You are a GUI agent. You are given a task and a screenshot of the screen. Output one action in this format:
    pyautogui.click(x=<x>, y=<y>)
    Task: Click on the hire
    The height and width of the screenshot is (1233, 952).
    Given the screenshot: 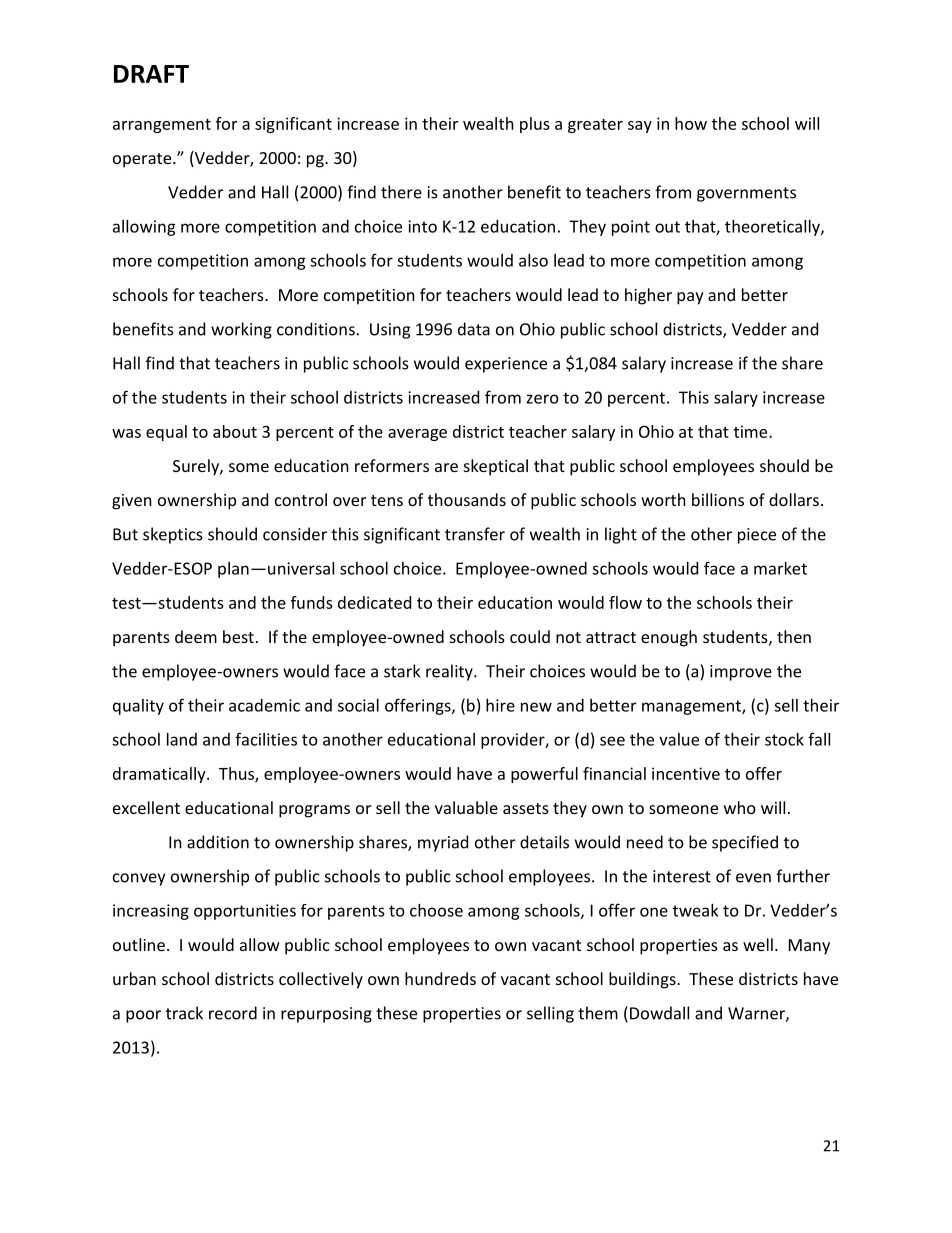 What is the action you would take?
    pyautogui.click(x=500, y=705)
